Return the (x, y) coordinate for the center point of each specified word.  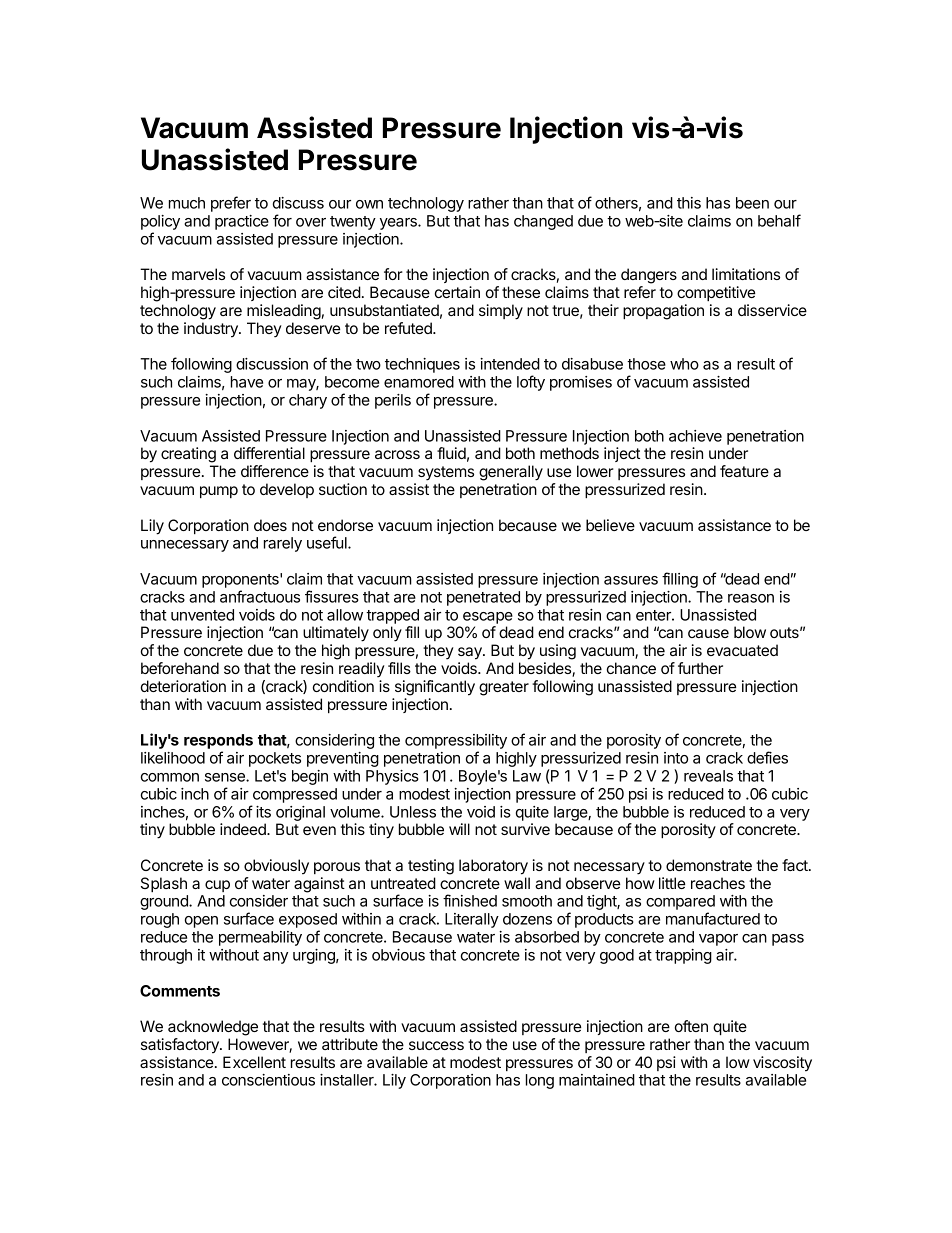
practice (242, 222)
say (471, 653)
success (436, 1045)
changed (543, 222)
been (752, 203)
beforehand (180, 668)
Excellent (254, 1062)
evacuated (742, 650)
